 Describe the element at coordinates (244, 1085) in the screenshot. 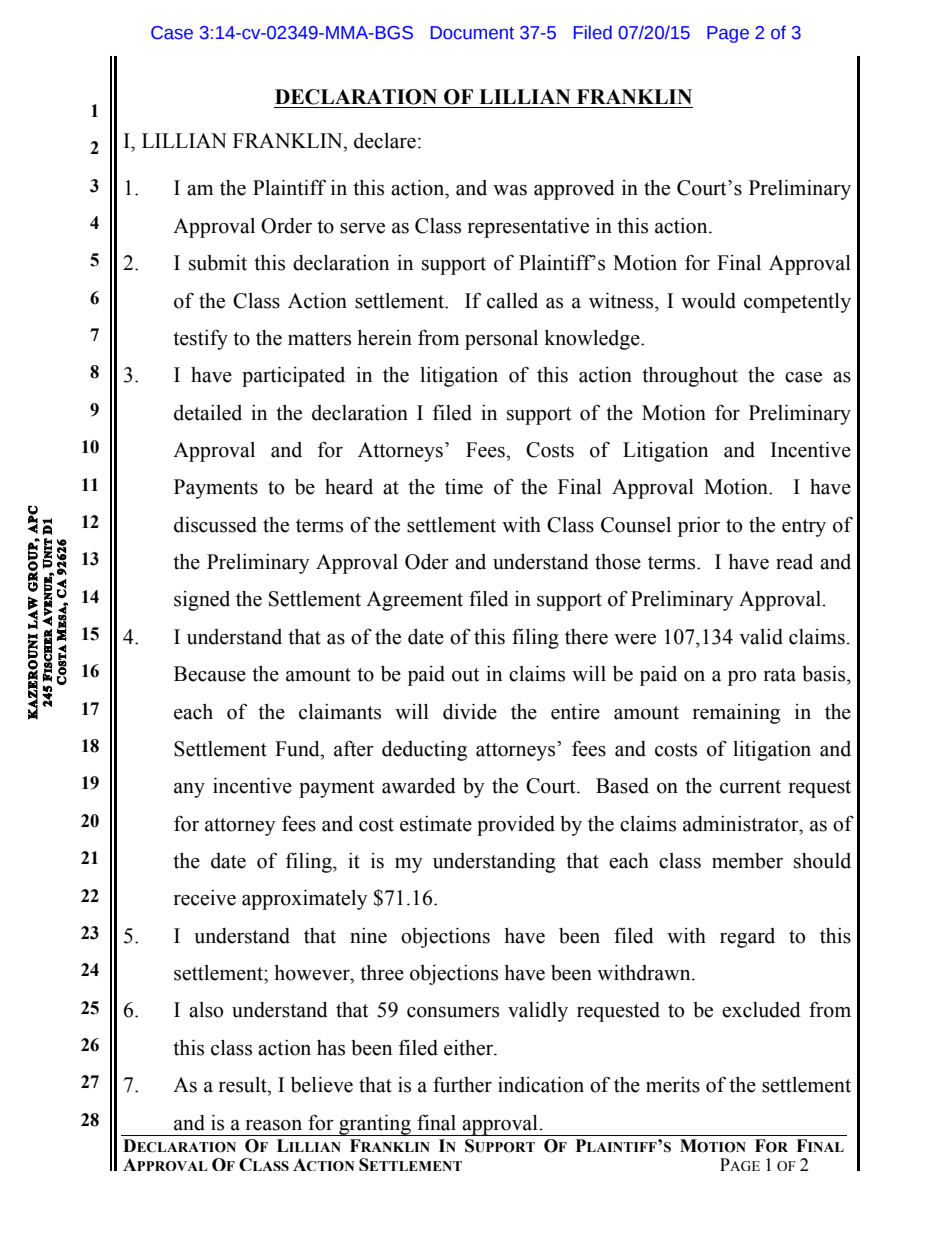

I see `result` at that location.
